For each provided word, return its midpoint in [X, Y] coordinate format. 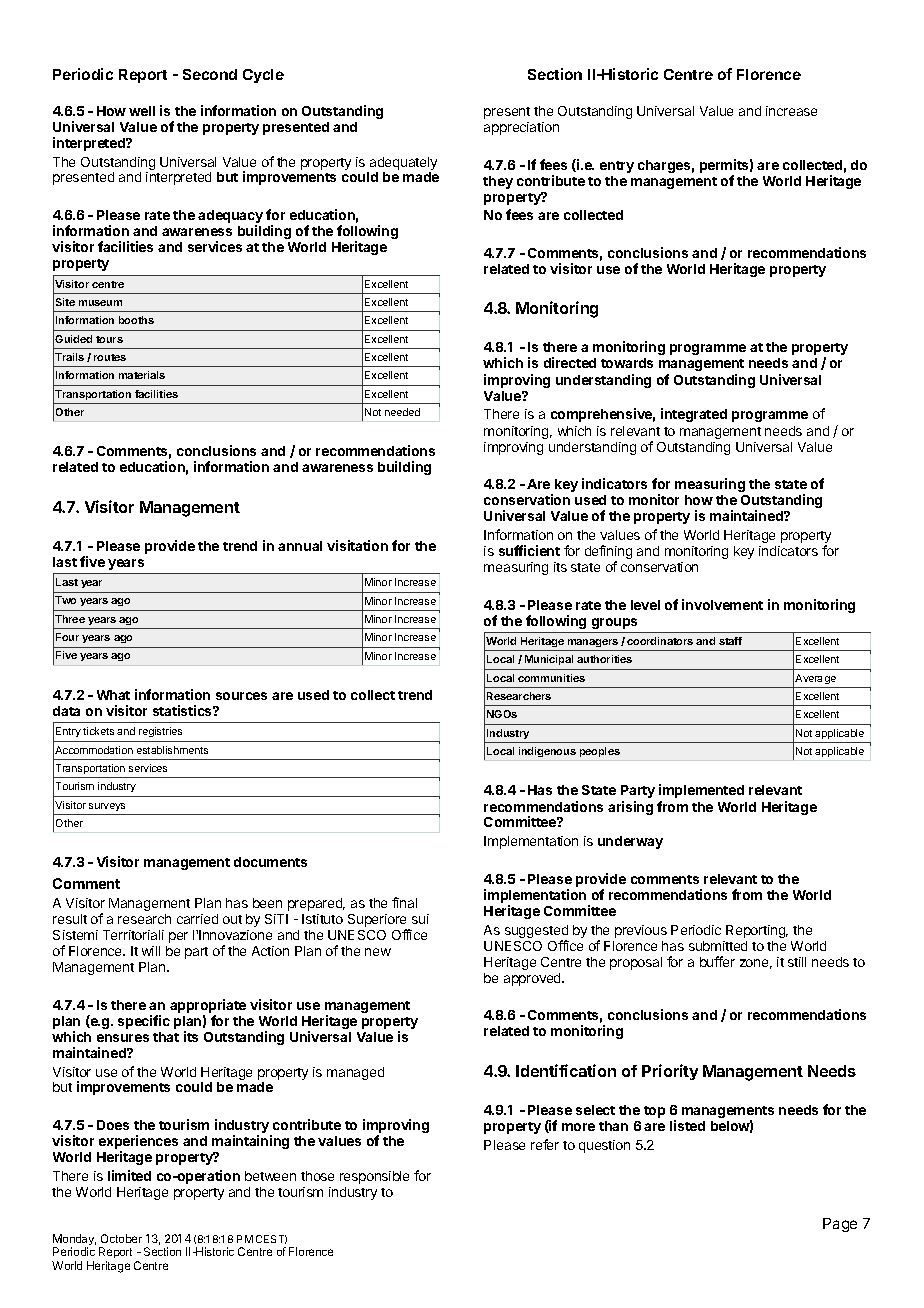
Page [840, 1225]
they [498, 182]
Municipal [549, 660]
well [142, 111]
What [113, 695]
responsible [374, 1177]
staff [730, 641]
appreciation [521, 128]
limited [129, 1175]
